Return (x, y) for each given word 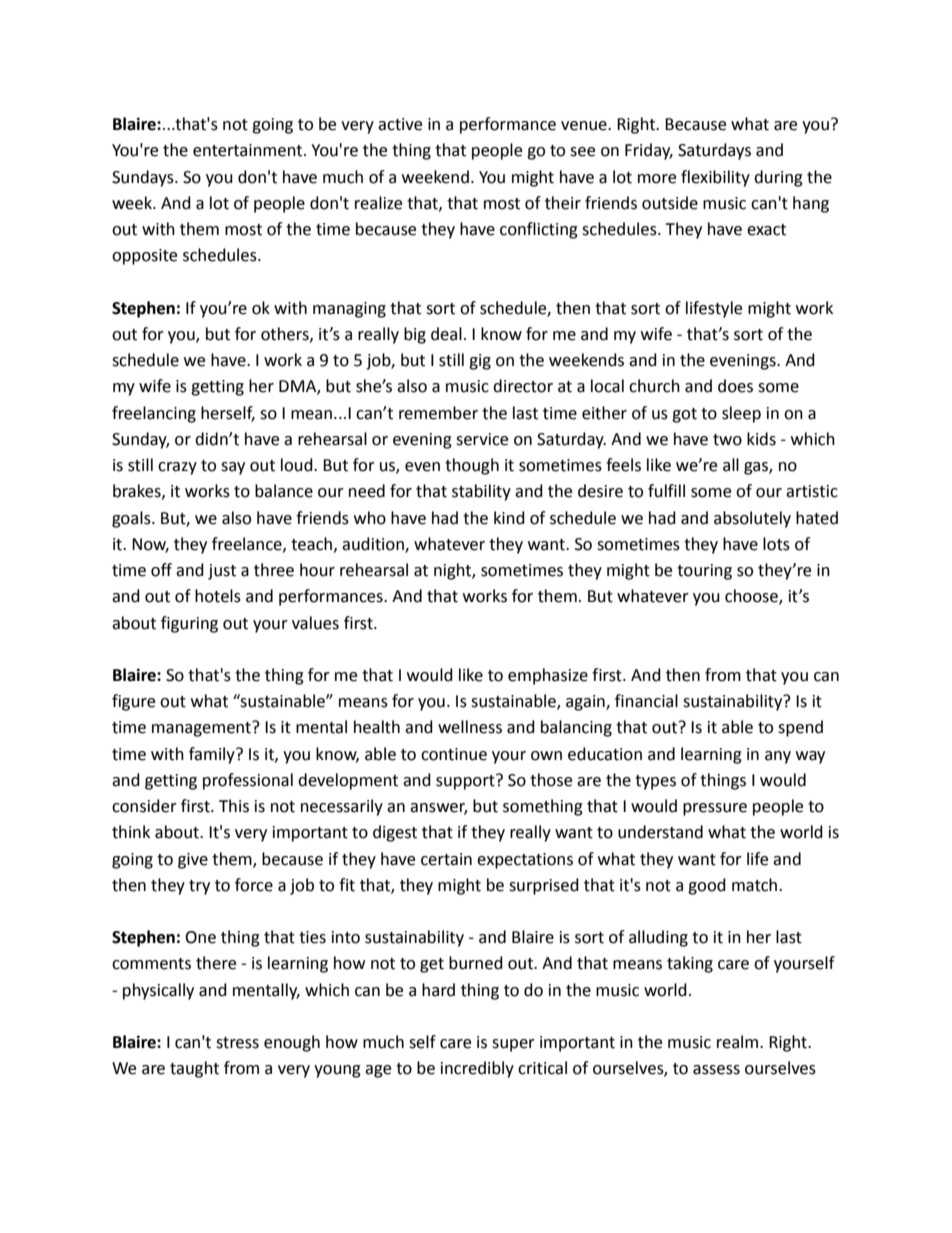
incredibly (477, 1069)
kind (509, 518)
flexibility (715, 178)
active (400, 124)
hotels (218, 596)
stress (237, 1043)
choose (752, 597)
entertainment (249, 150)
